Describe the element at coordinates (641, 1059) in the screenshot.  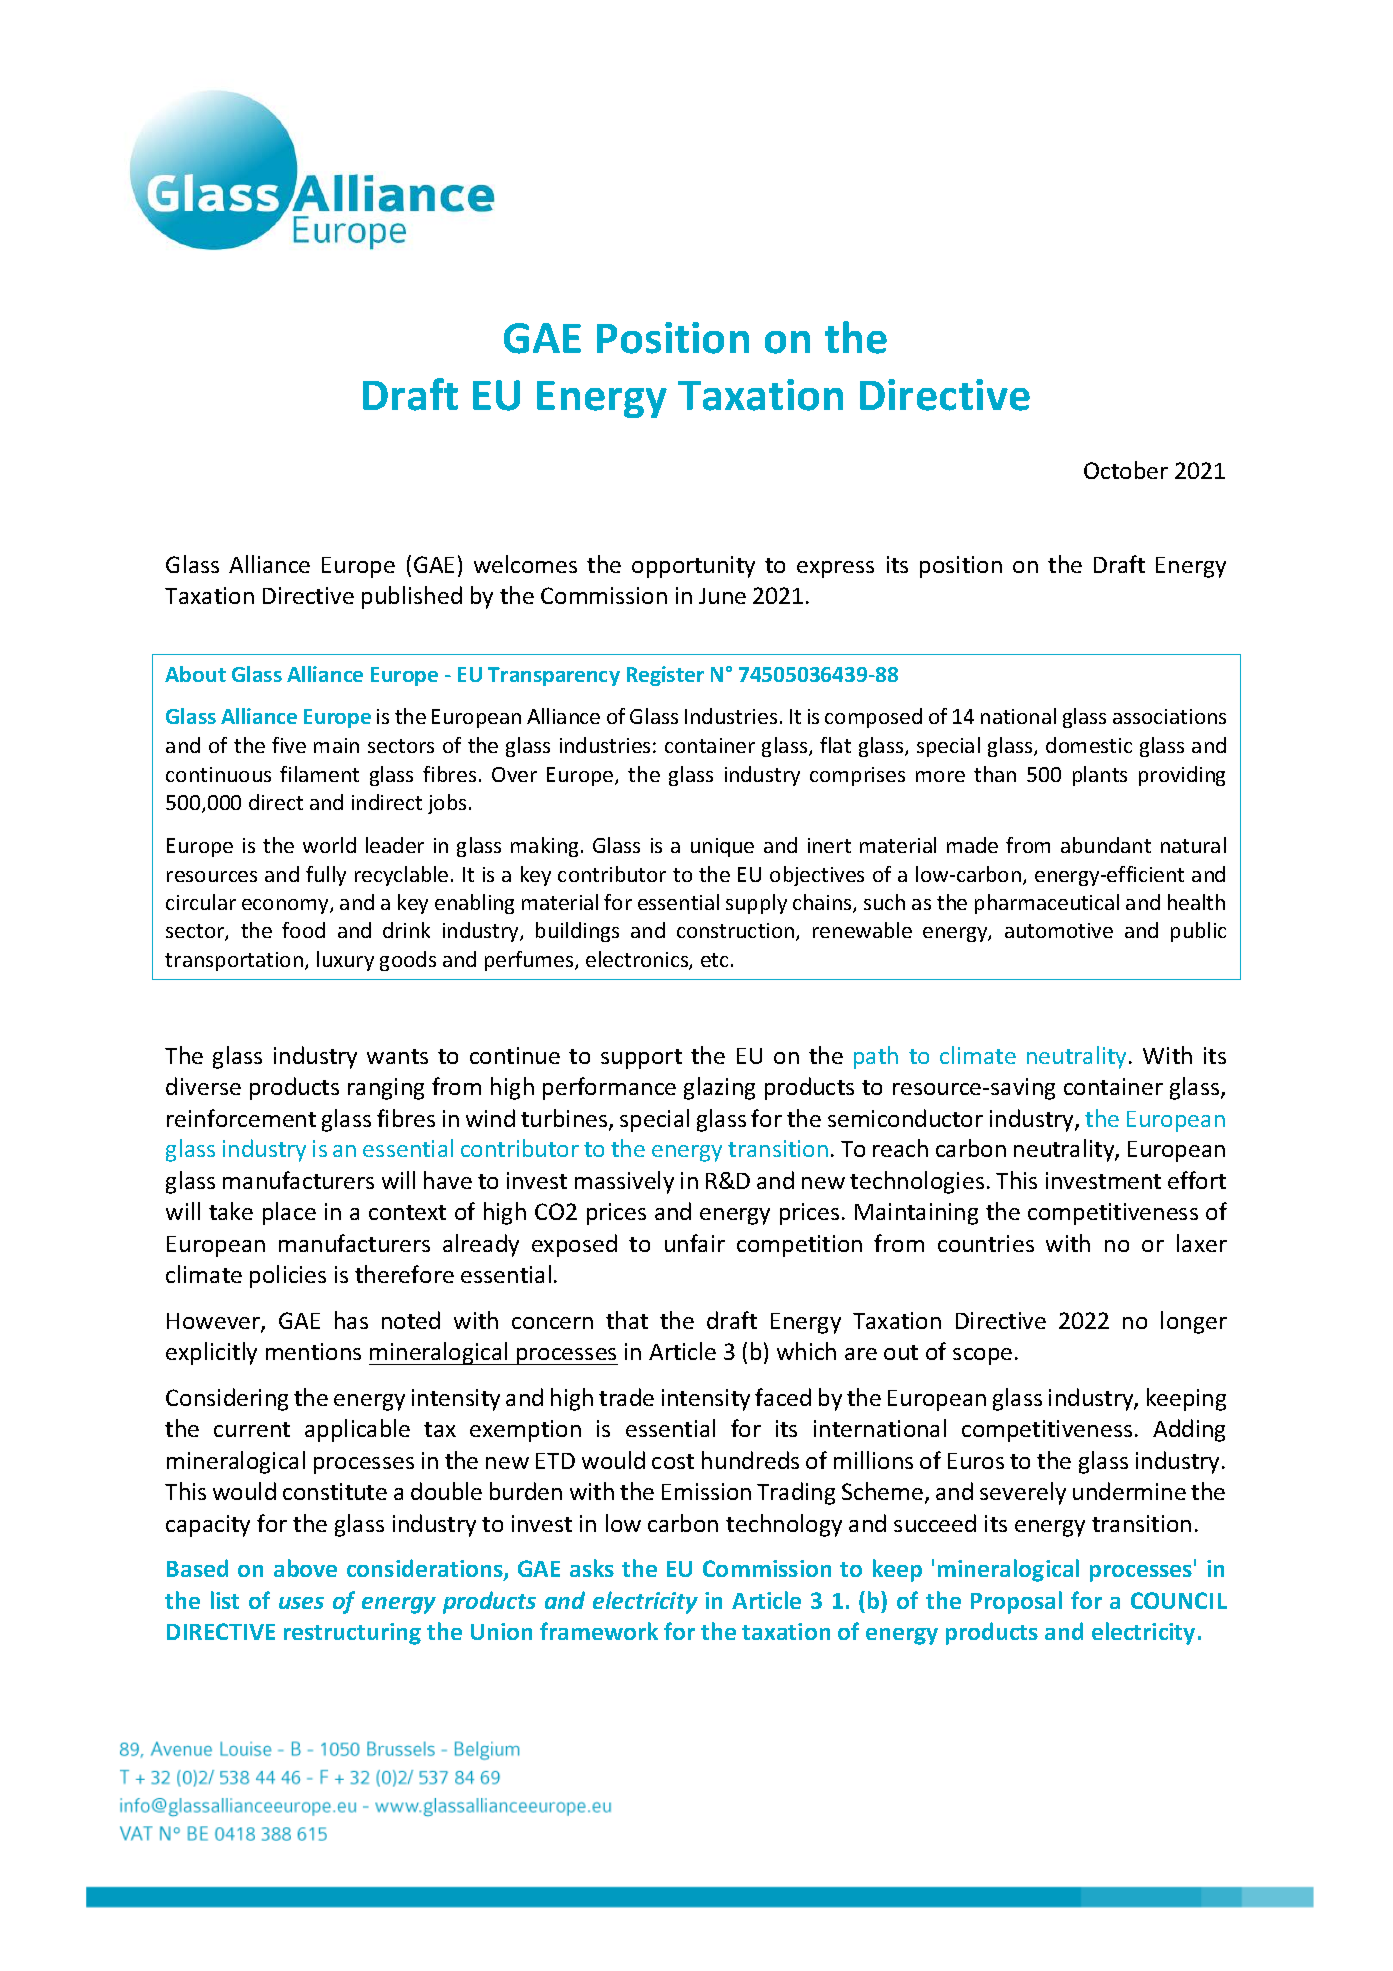
I see `support` at that location.
